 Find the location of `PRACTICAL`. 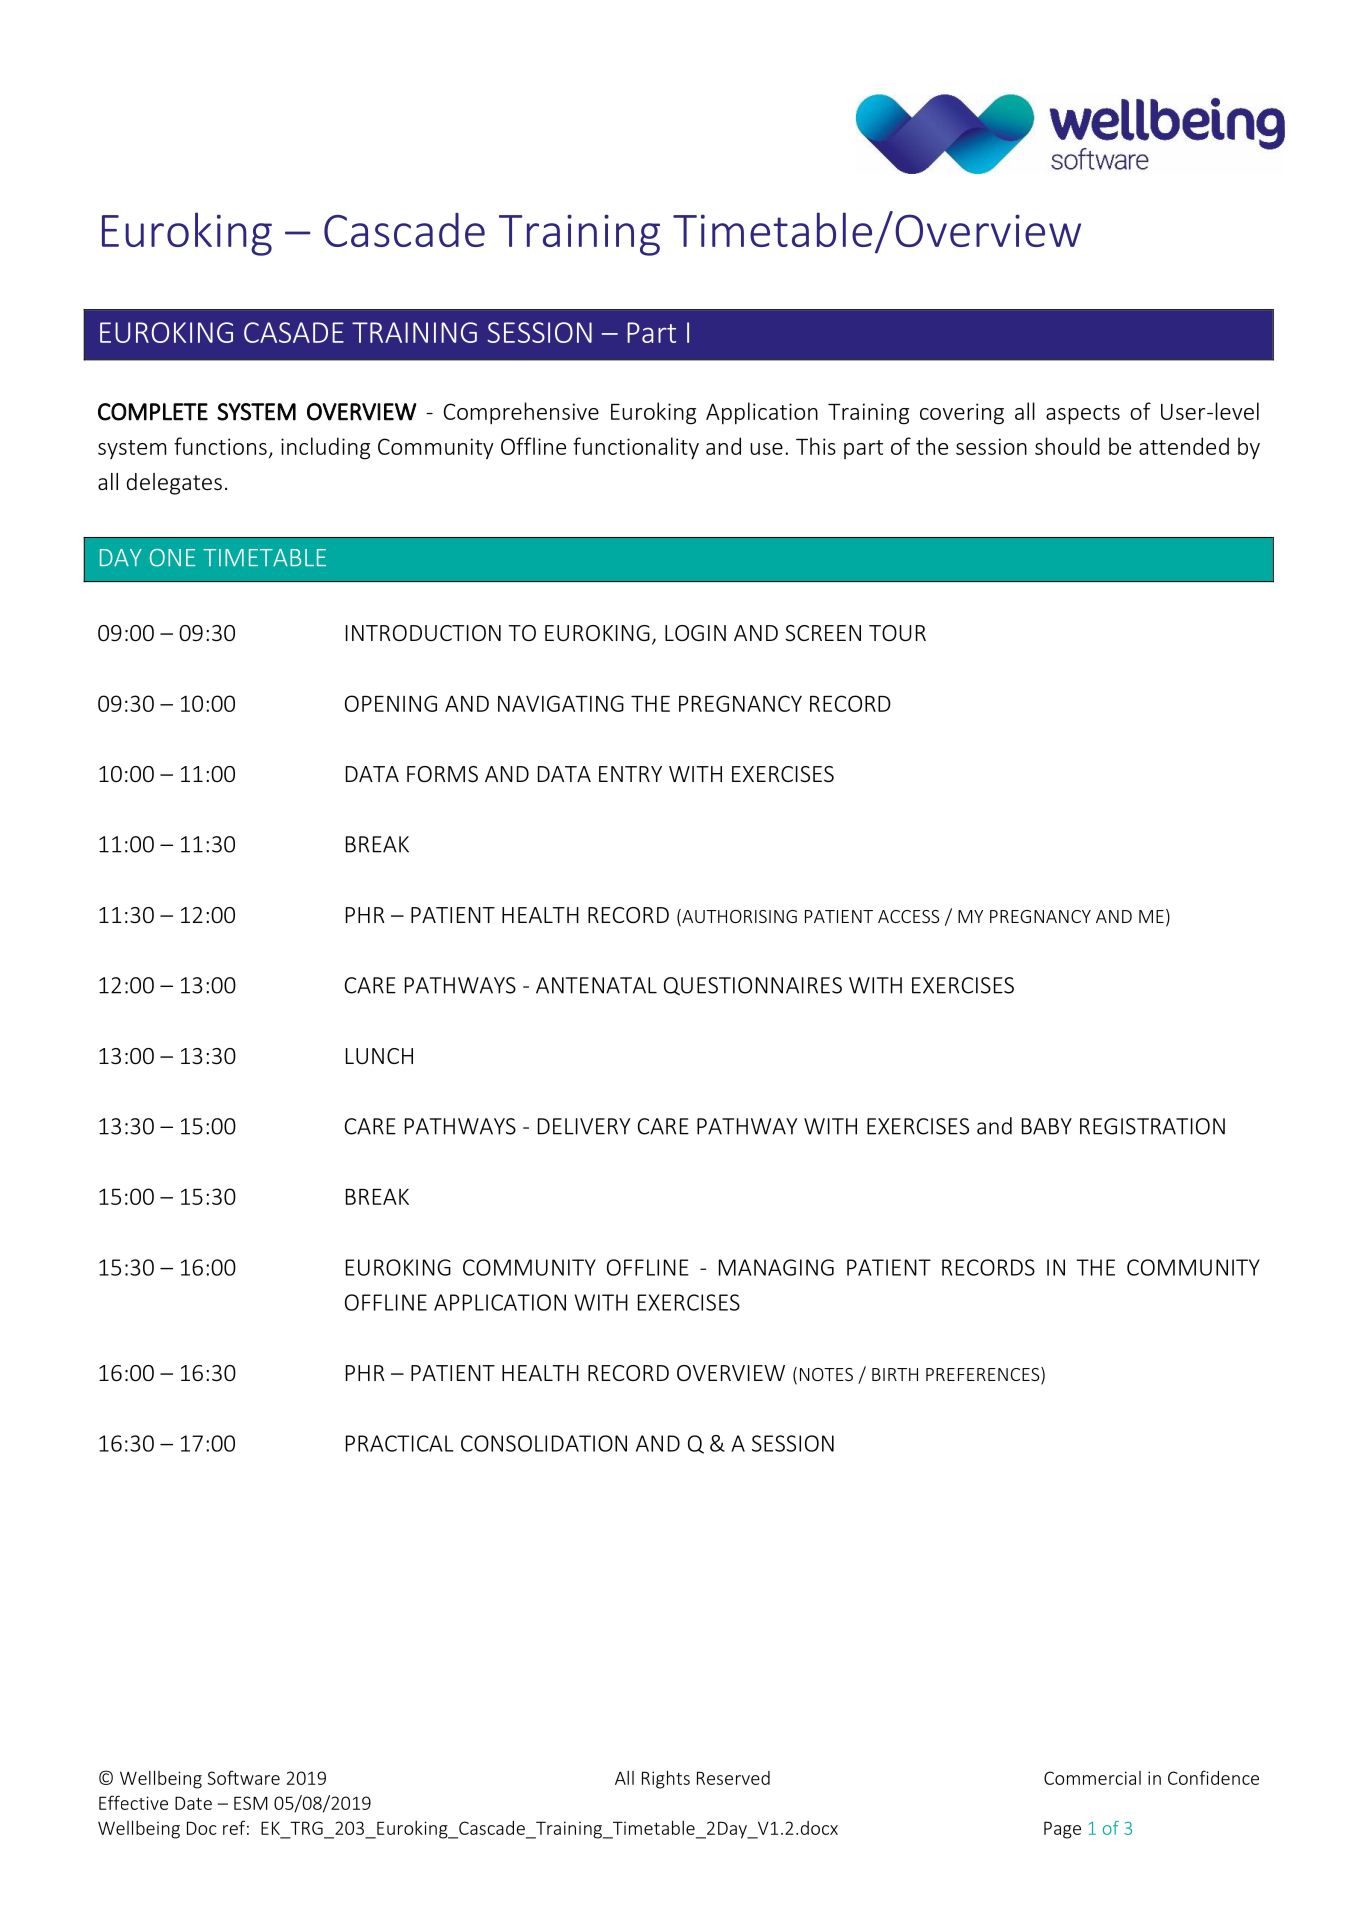

PRACTICAL is located at coordinates (400, 1443).
